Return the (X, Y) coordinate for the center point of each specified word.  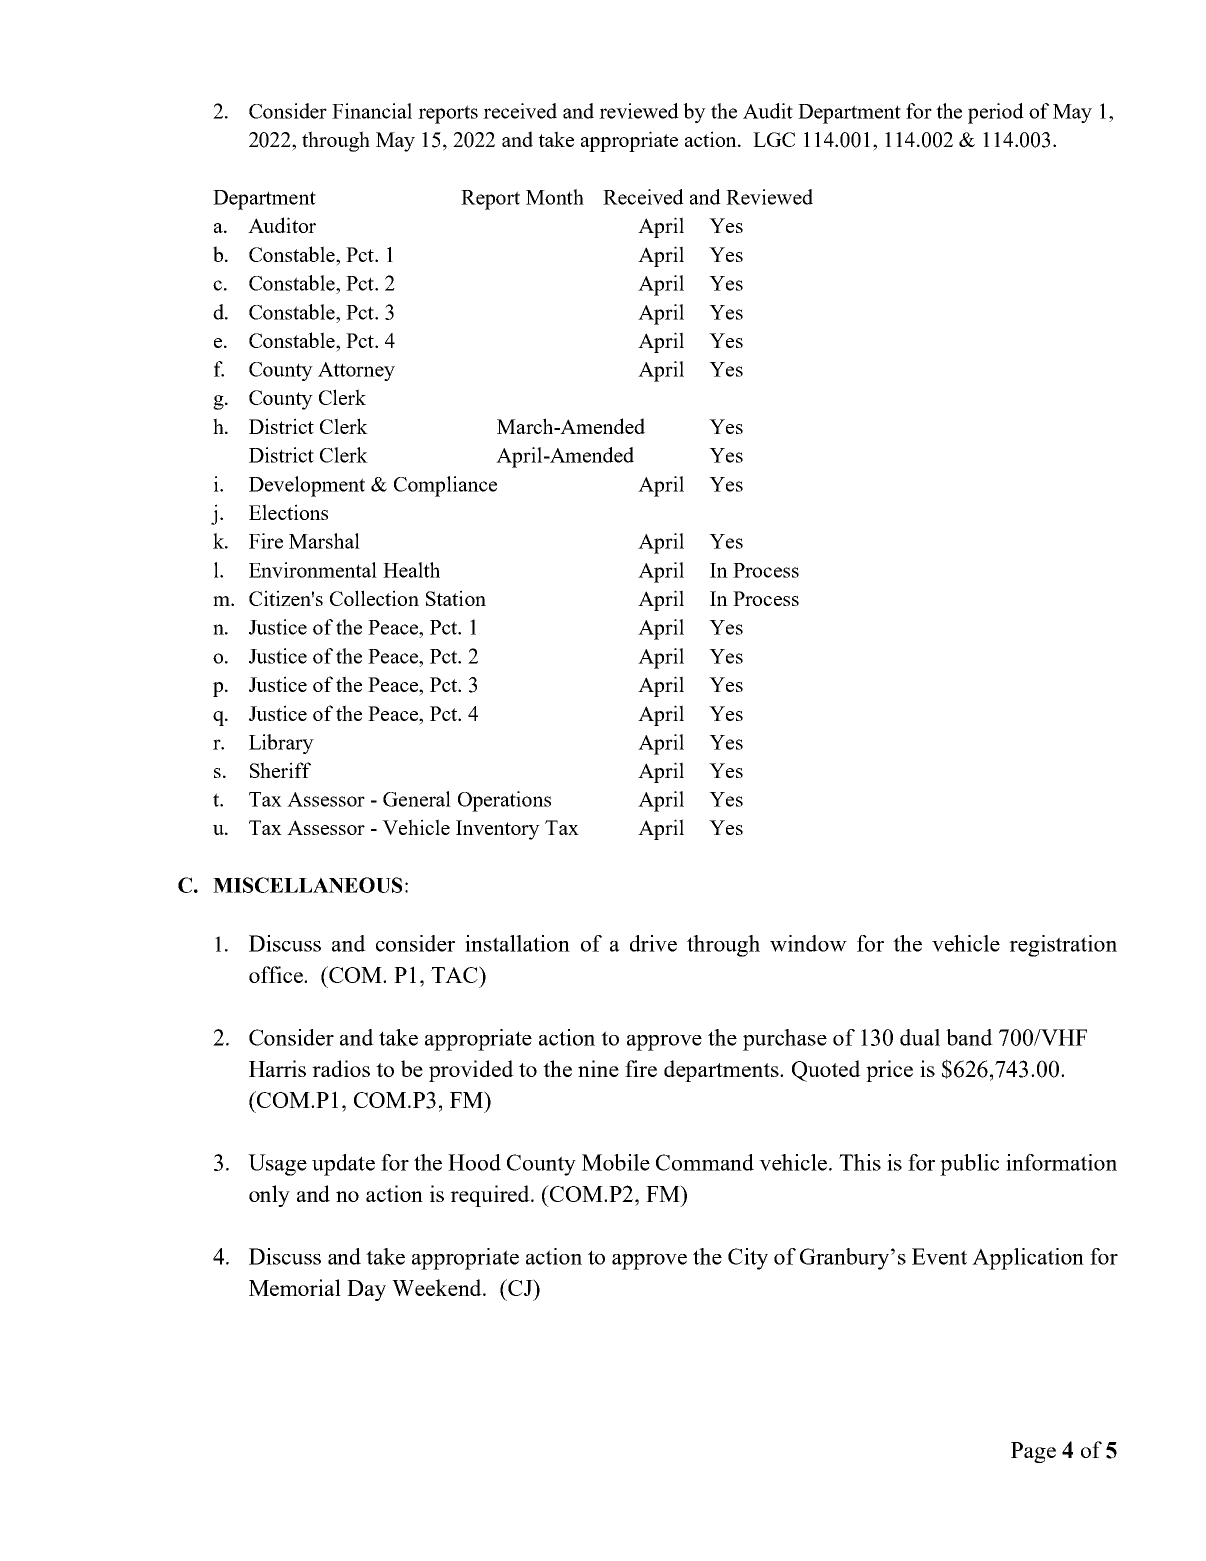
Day (366, 1290)
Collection (374, 598)
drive (653, 943)
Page (1033, 1452)
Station (456, 598)
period (996, 113)
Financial (372, 111)
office (277, 974)
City (748, 1259)
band (969, 1037)
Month (555, 197)
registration (1063, 946)
